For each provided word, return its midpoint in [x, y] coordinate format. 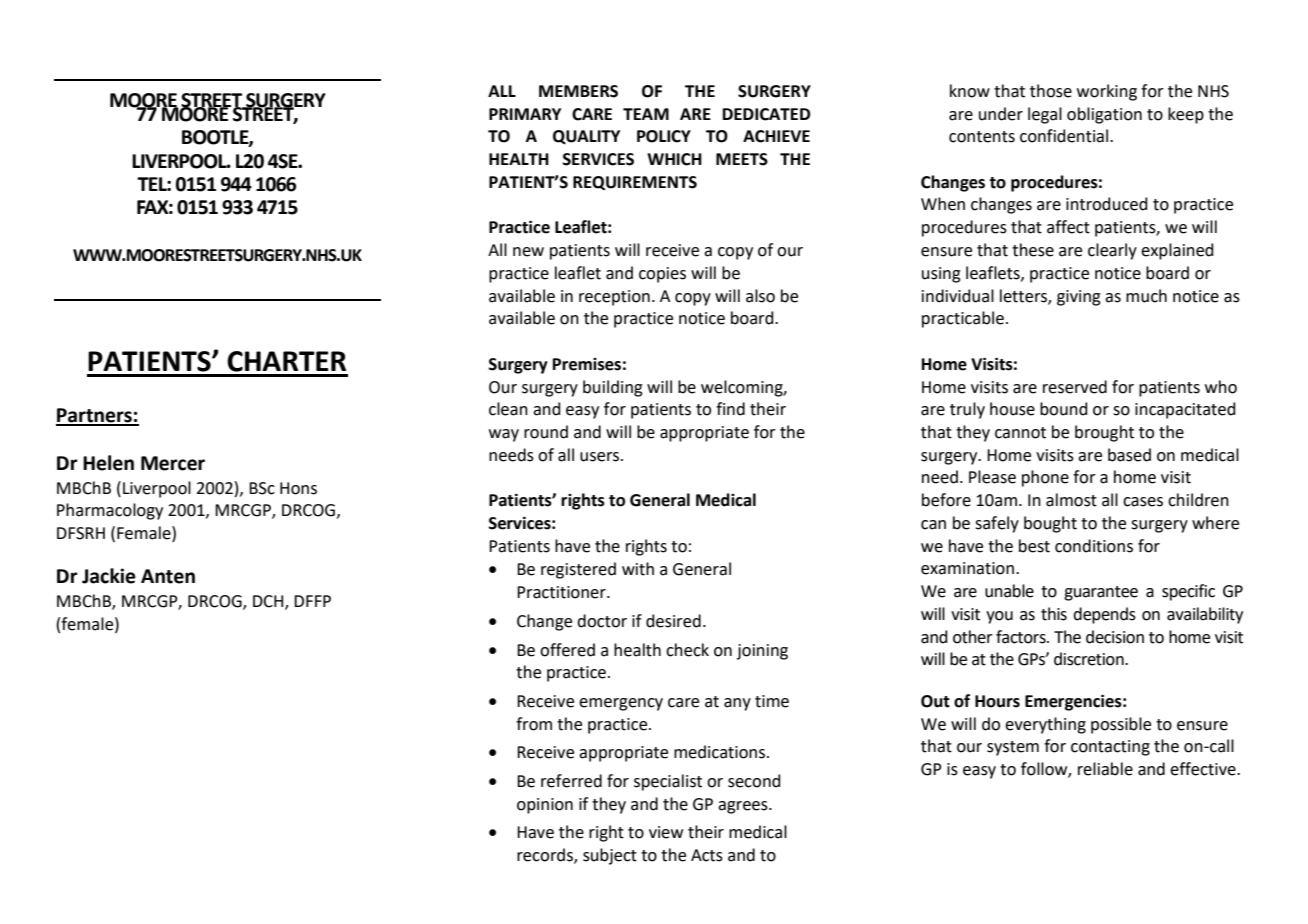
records [546, 856]
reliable [1105, 769]
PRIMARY [525, 114]
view [666, 832]
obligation [1104, 115]
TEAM [646, 114]
